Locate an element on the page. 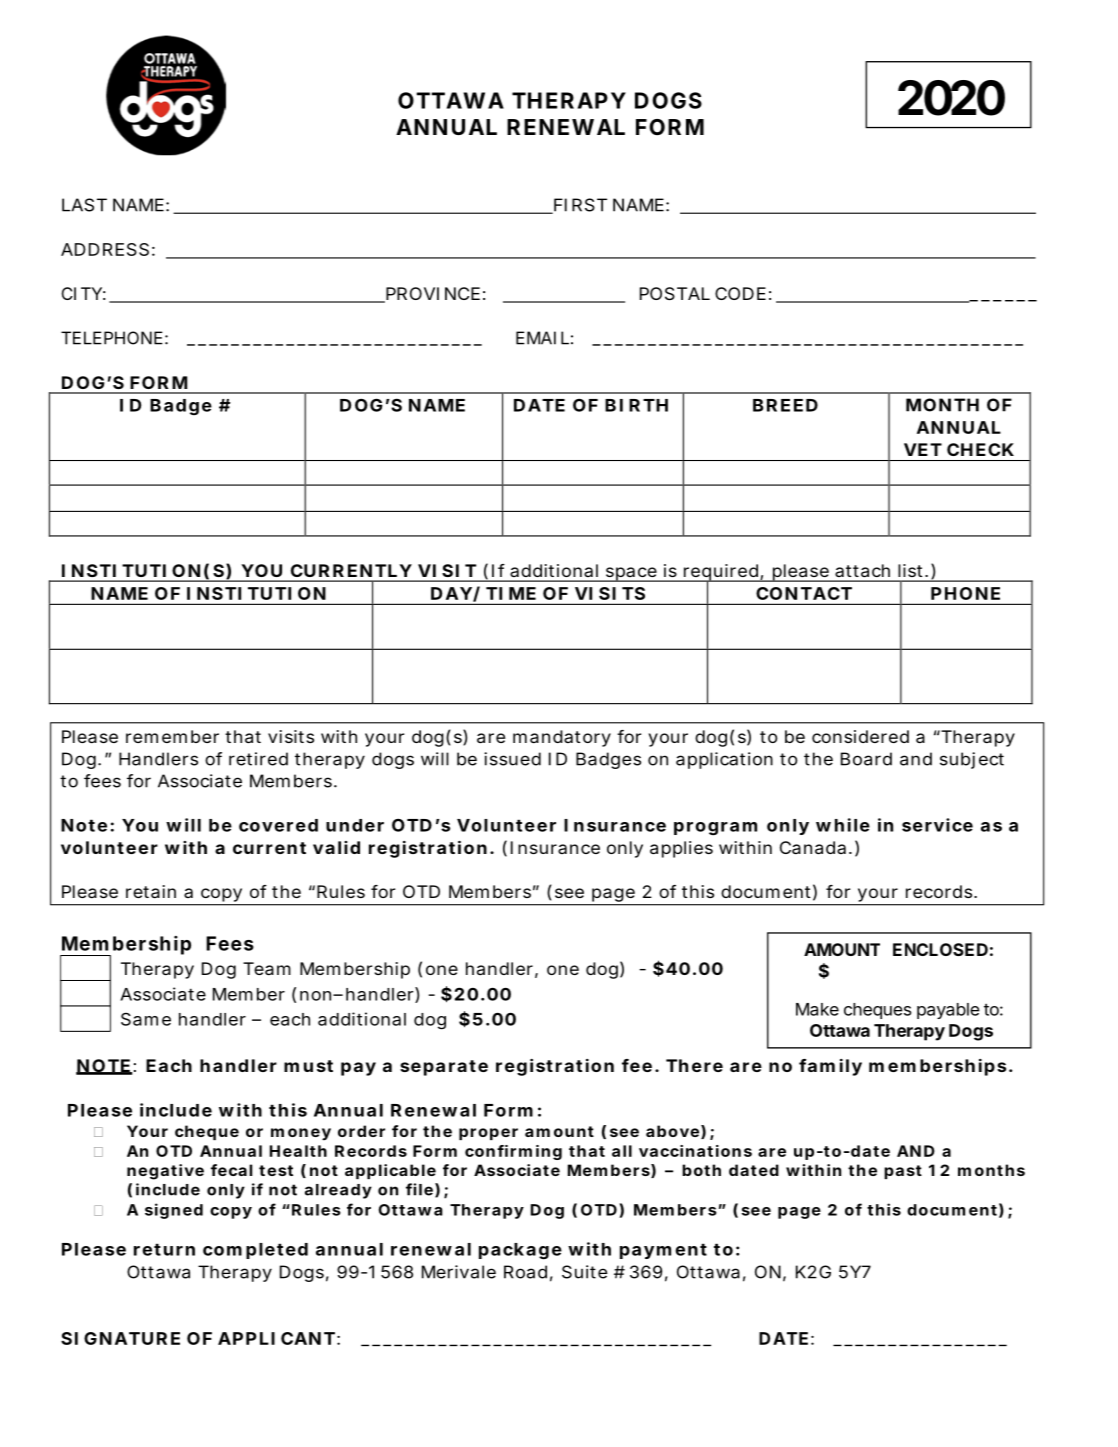  CITY is located at coordinates (82, 293).
